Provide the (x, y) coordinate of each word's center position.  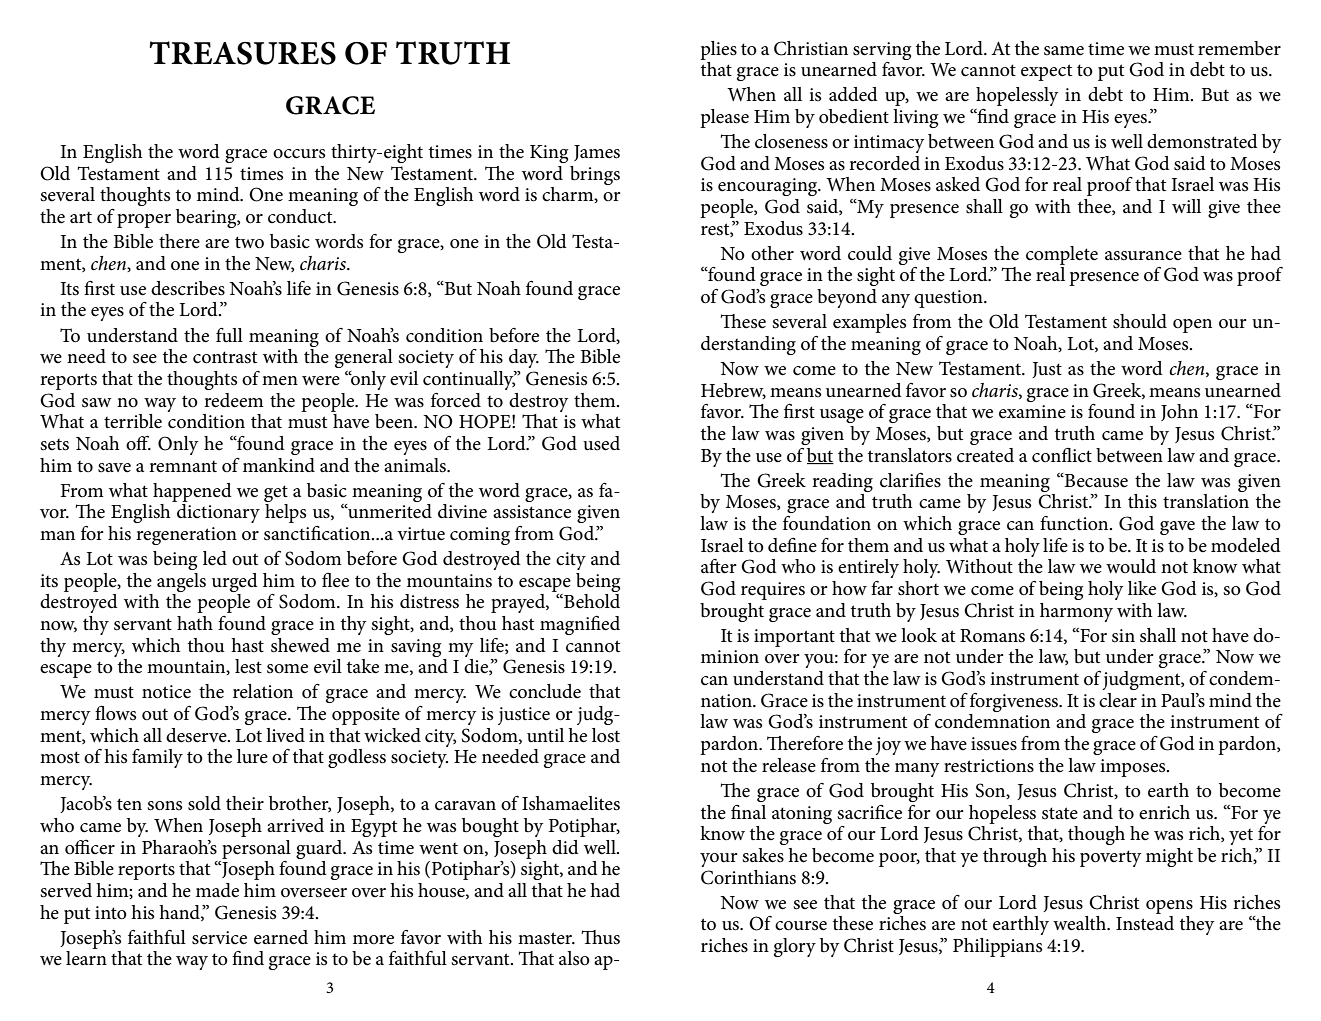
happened (192, 492)
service (219, 938)
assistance (532, 512)
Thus (601, 937)
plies (718, 50)
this (1142, 501)
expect (1046, 72)
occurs (299, 154)
